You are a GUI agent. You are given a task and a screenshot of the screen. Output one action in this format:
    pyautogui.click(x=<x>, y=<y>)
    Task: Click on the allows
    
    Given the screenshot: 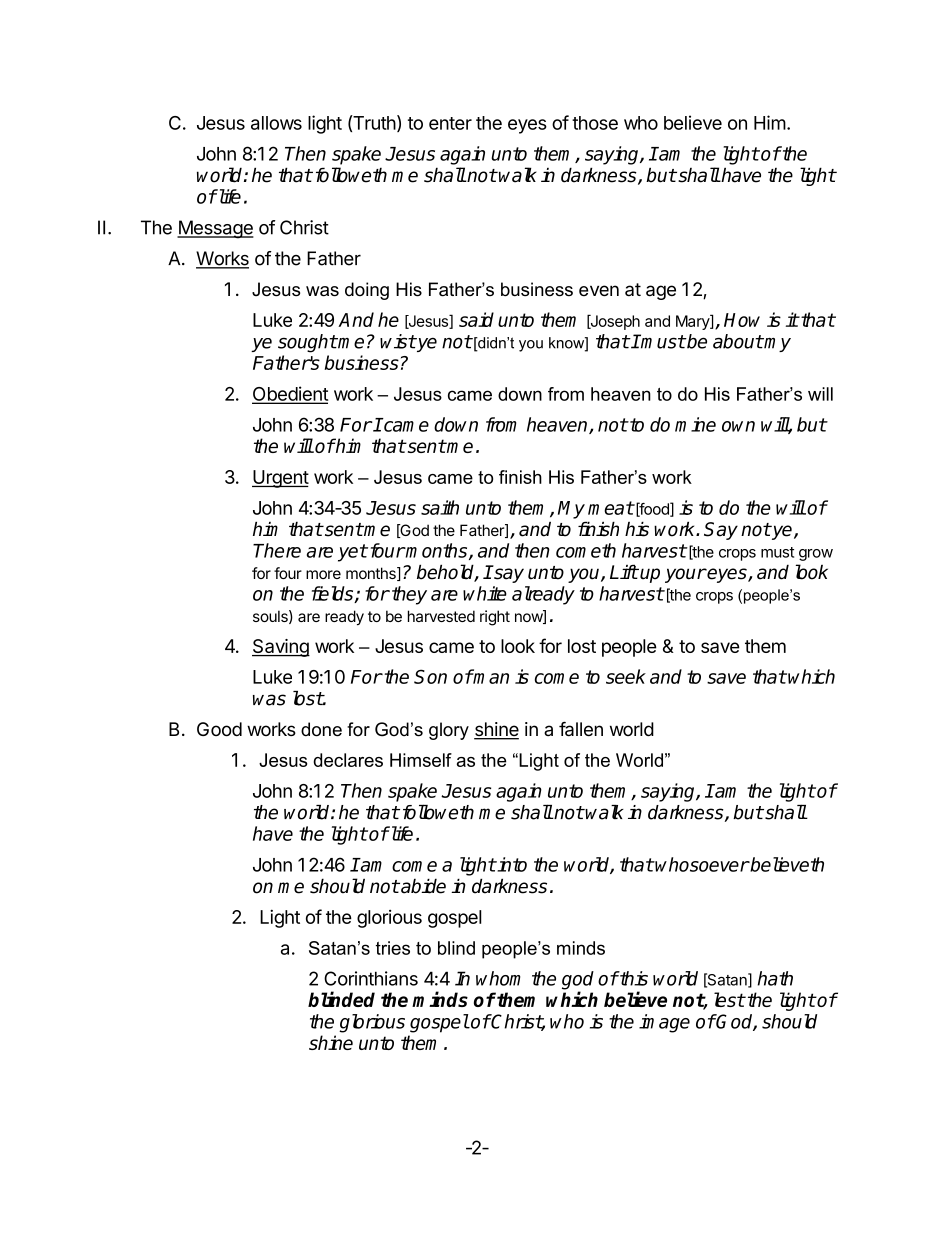 What is the action you would take?
    pyautogui.click(x=276, y=123)
